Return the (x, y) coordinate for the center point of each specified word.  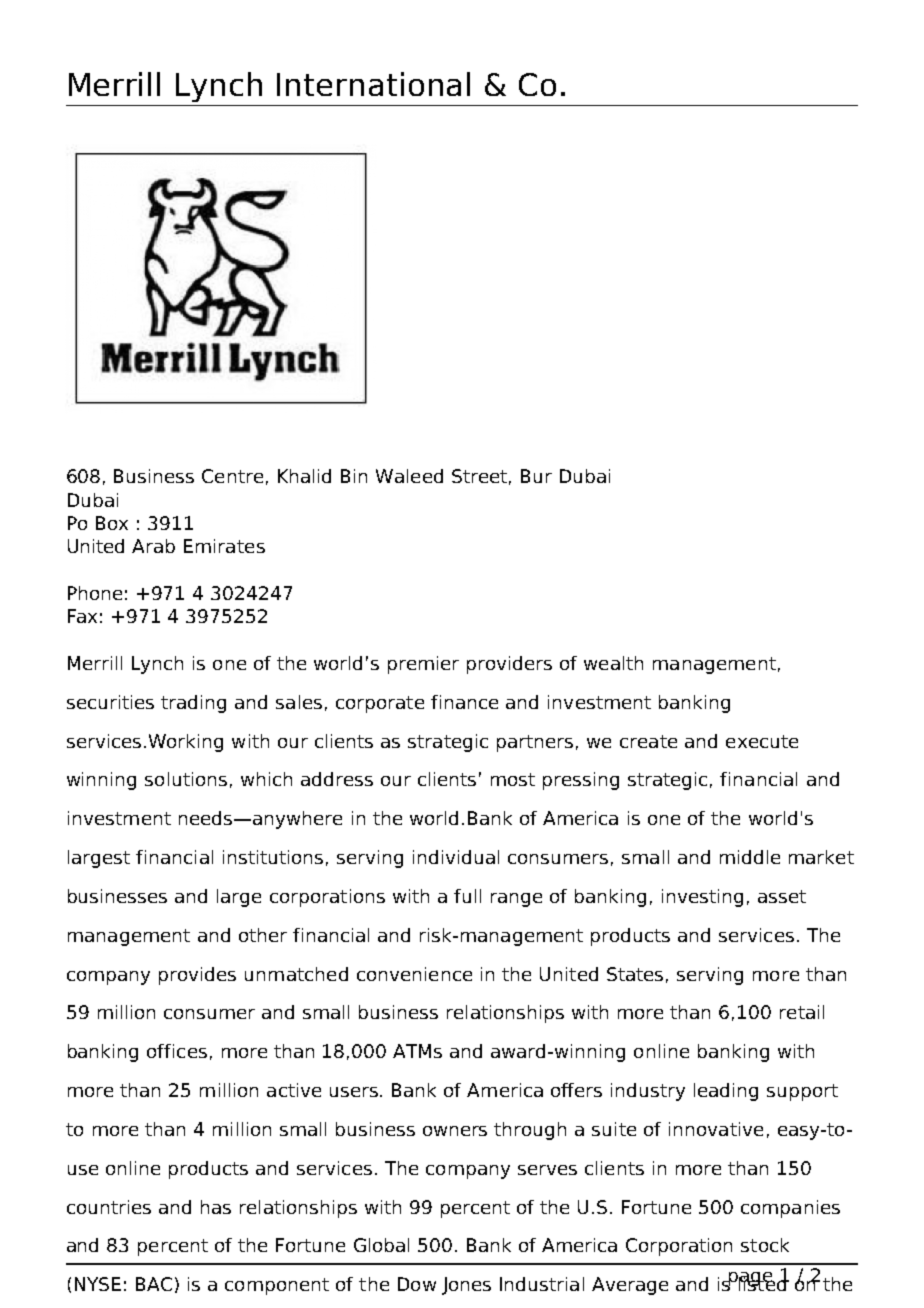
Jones (466, 1286)
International (373, 84)
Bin (354, 476)
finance (464, 702)
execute (762, 741)
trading (193, 704)
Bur (536, 476)
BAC (154, 1284)
